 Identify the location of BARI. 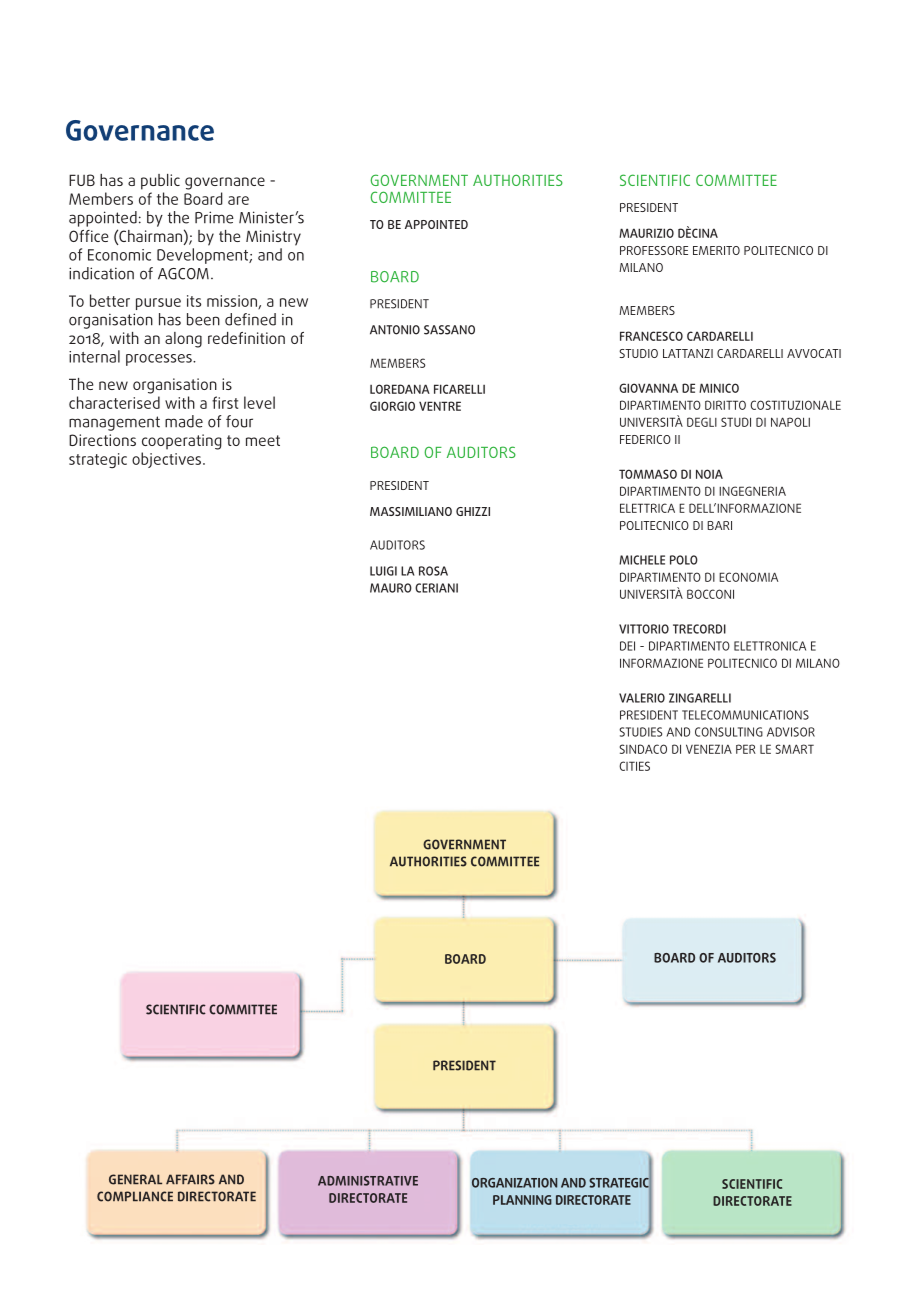
(719, 525).
